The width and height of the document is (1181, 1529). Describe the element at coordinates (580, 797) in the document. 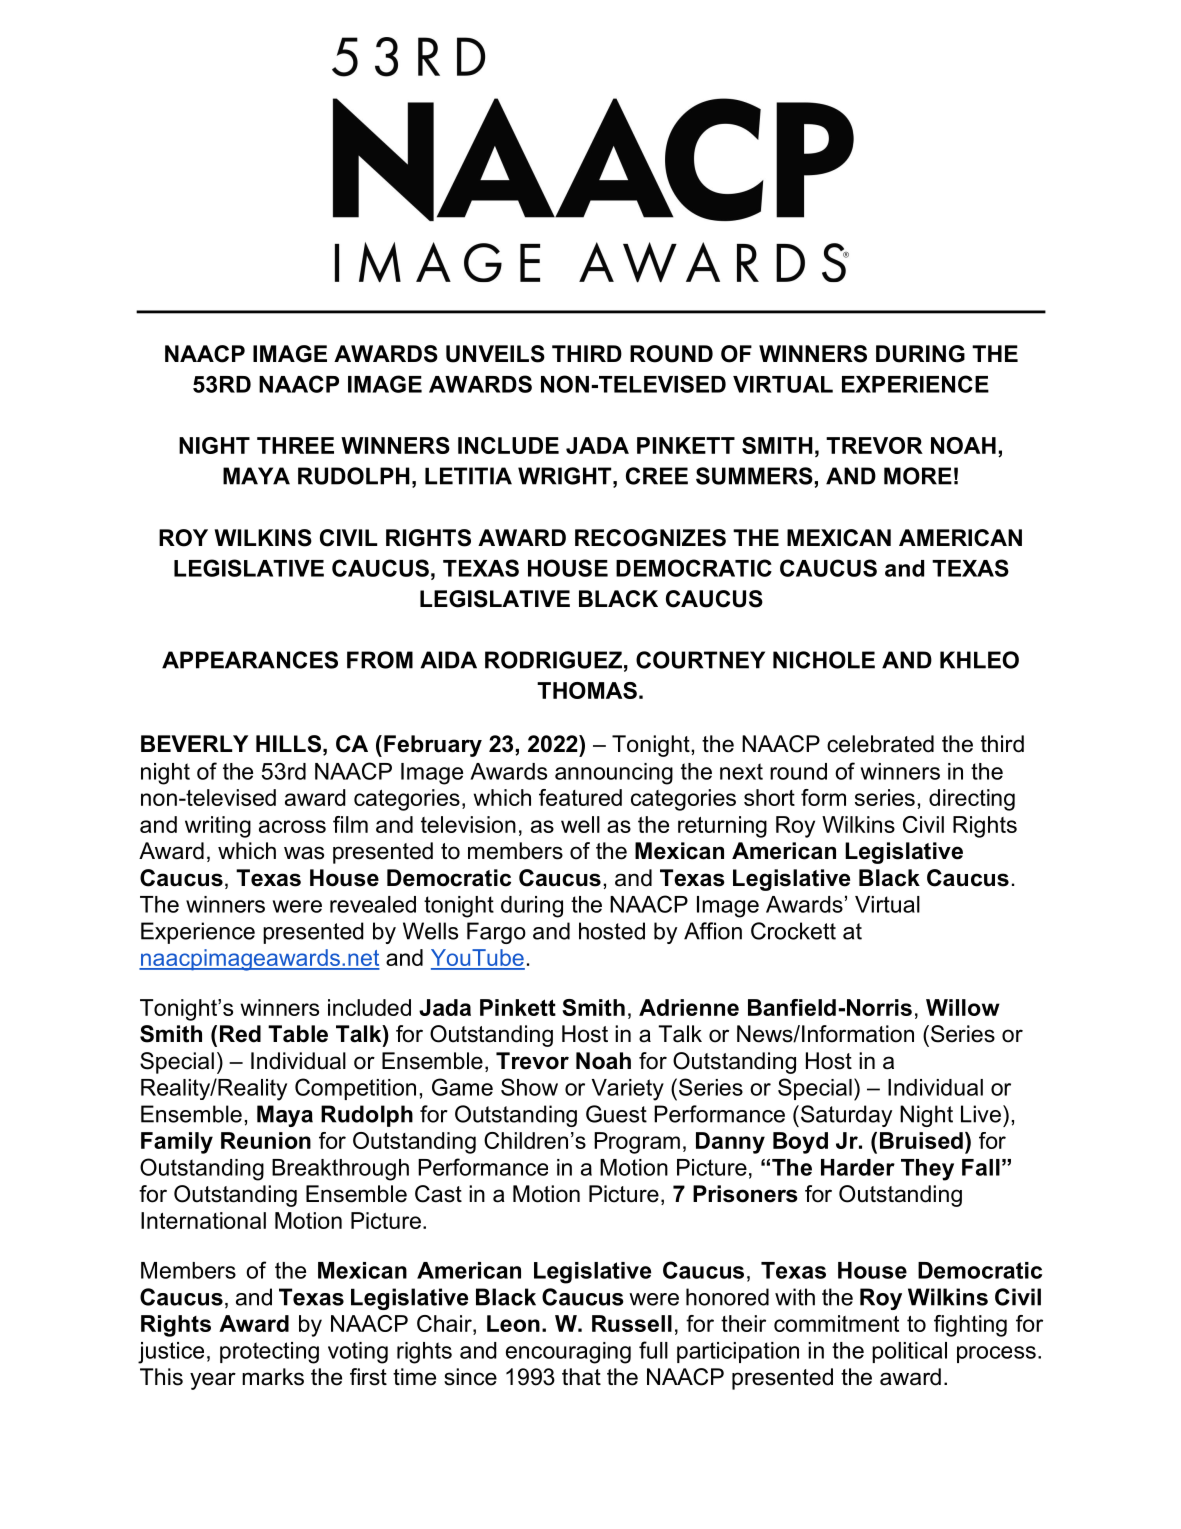

I see `featured` at that location.
